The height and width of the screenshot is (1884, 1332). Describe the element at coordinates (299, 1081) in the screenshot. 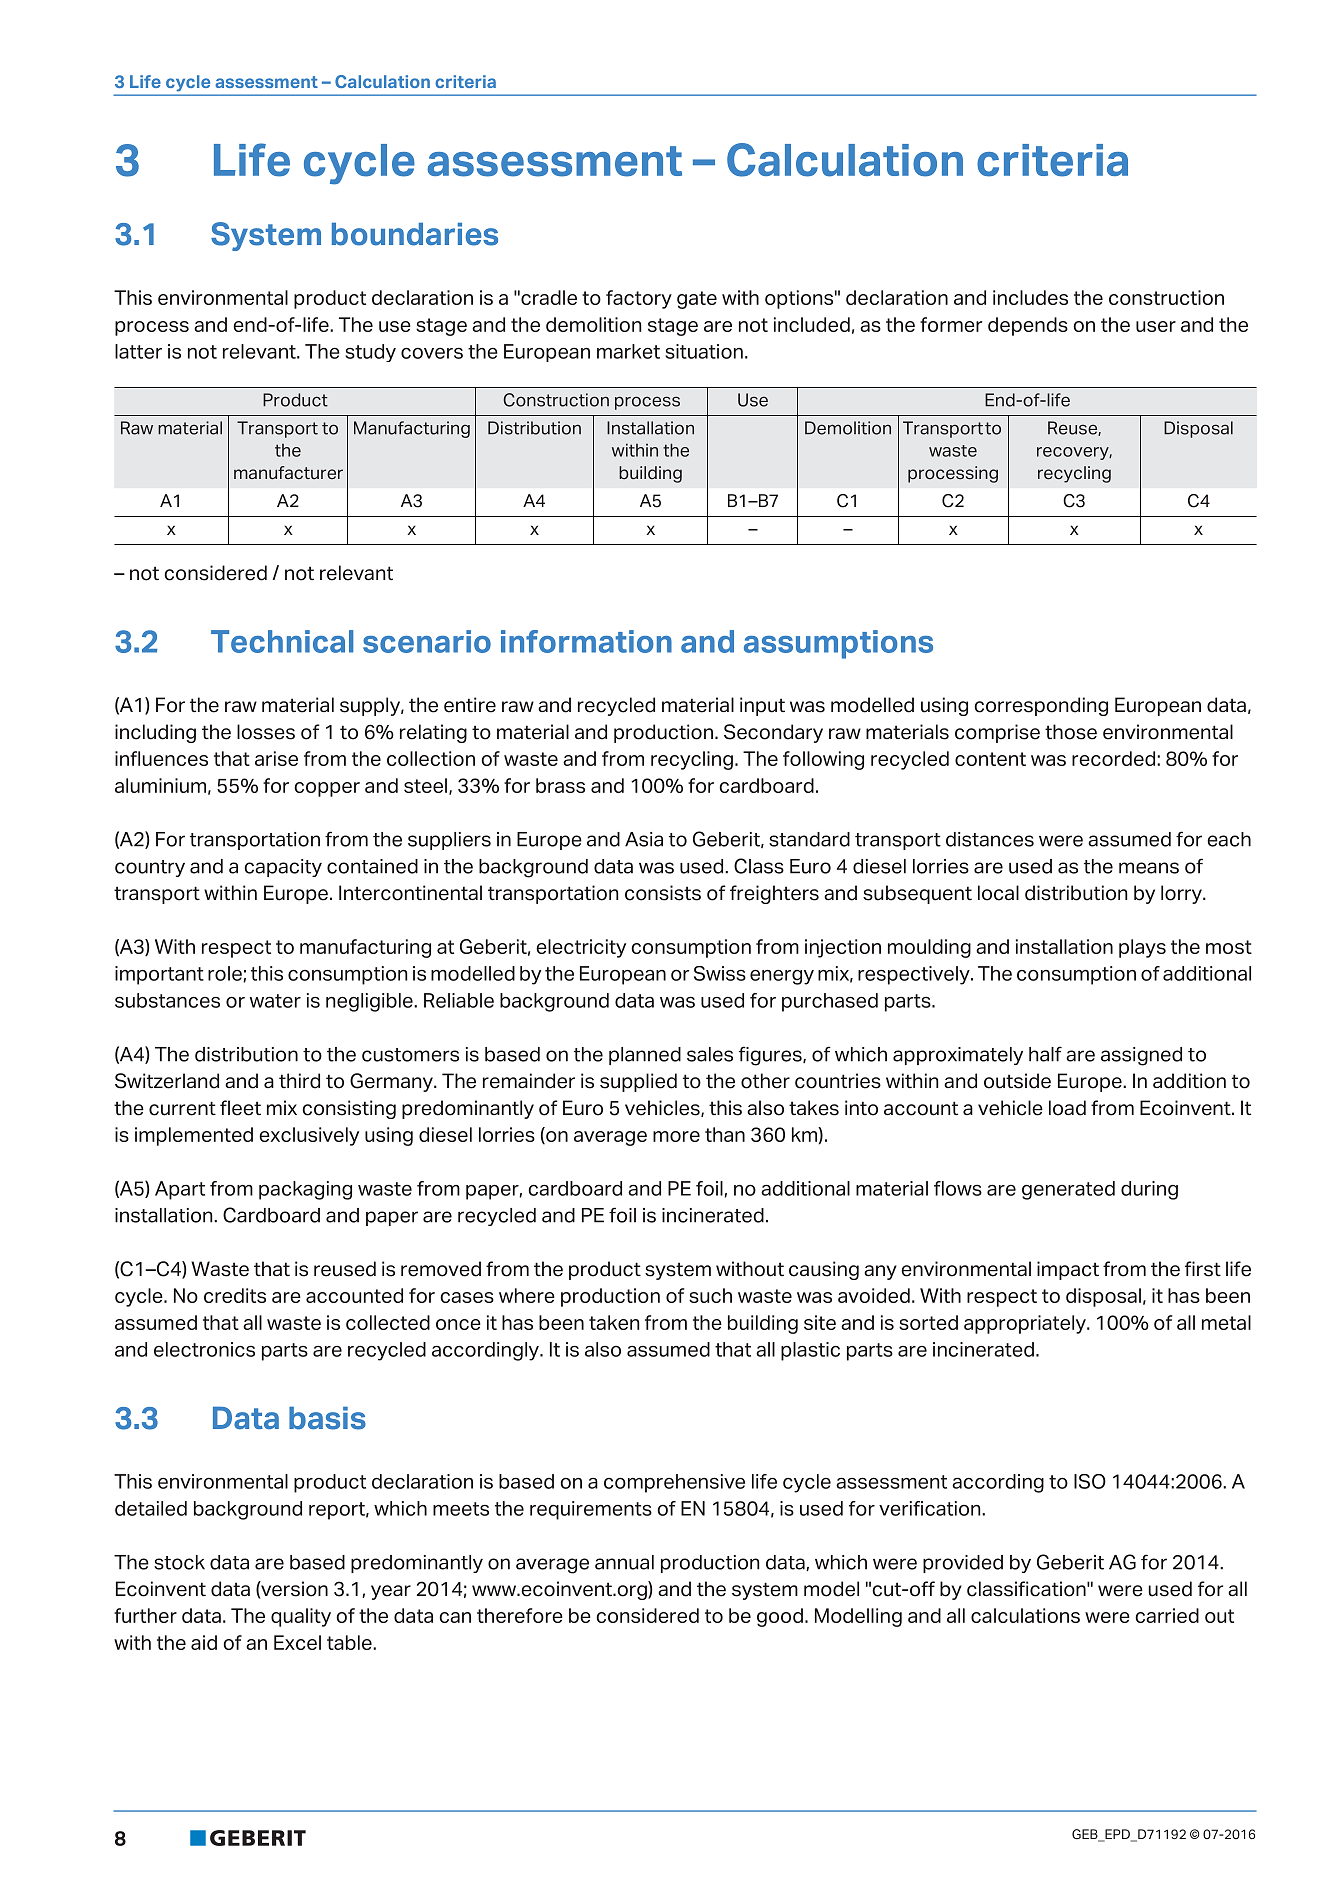

I see `third` at that location.
